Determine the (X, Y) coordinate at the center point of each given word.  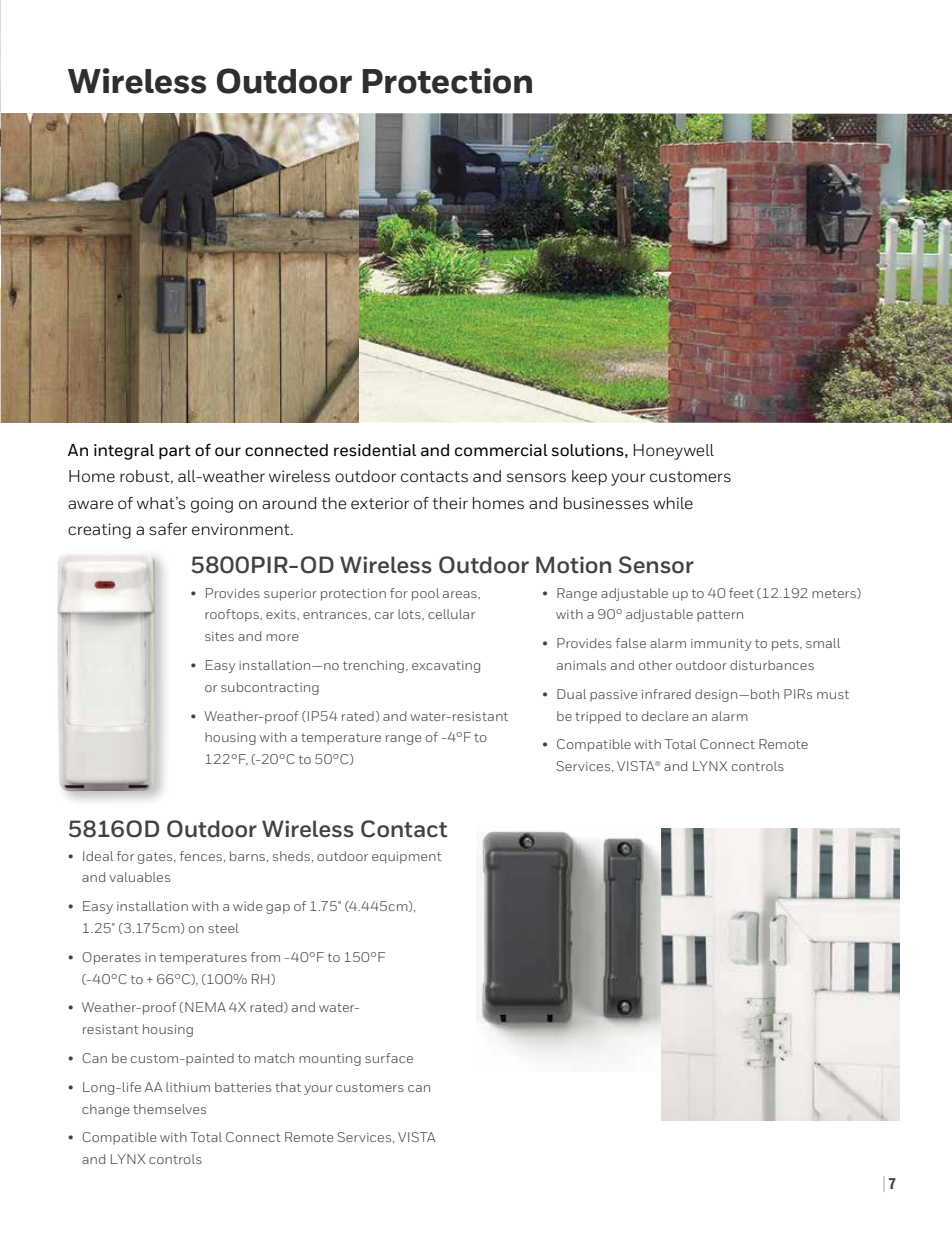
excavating (446, 667)
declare (665, 716)
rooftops (233, 615)
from (265, 957)
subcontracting (270, 688)
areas (461, 594)
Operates (111, 958)
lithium (188, 1087)
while (673, 503)
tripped (598, 717)
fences (201, 856)
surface (389, 1058)
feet (741, 593)
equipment (407, 858)
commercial (501, 450)
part (175, 452)
